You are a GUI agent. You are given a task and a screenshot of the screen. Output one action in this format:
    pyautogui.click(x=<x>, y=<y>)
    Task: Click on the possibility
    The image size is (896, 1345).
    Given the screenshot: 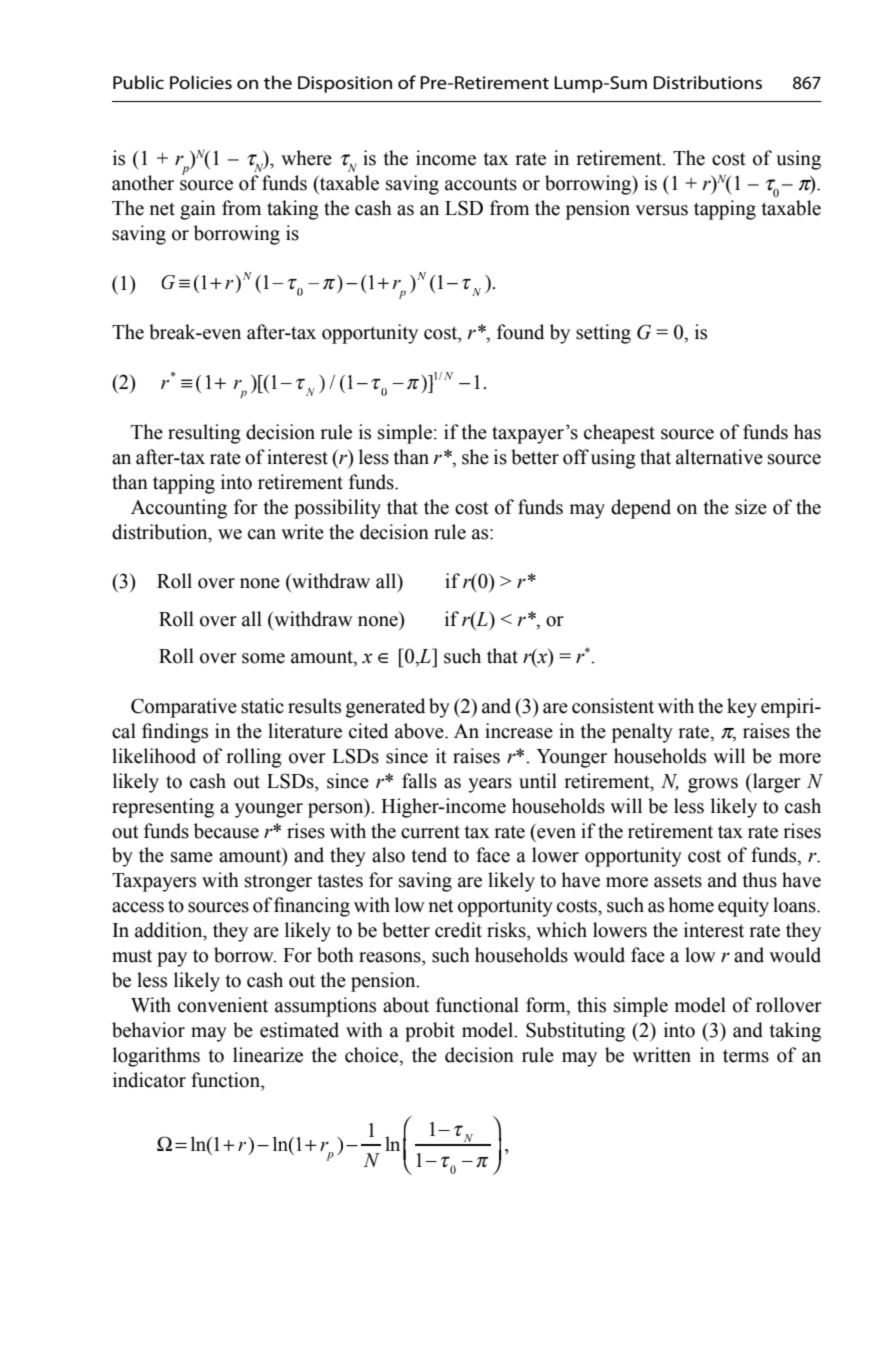 What is the action you would take?
    pyautogui.click(x=337, y=509)
